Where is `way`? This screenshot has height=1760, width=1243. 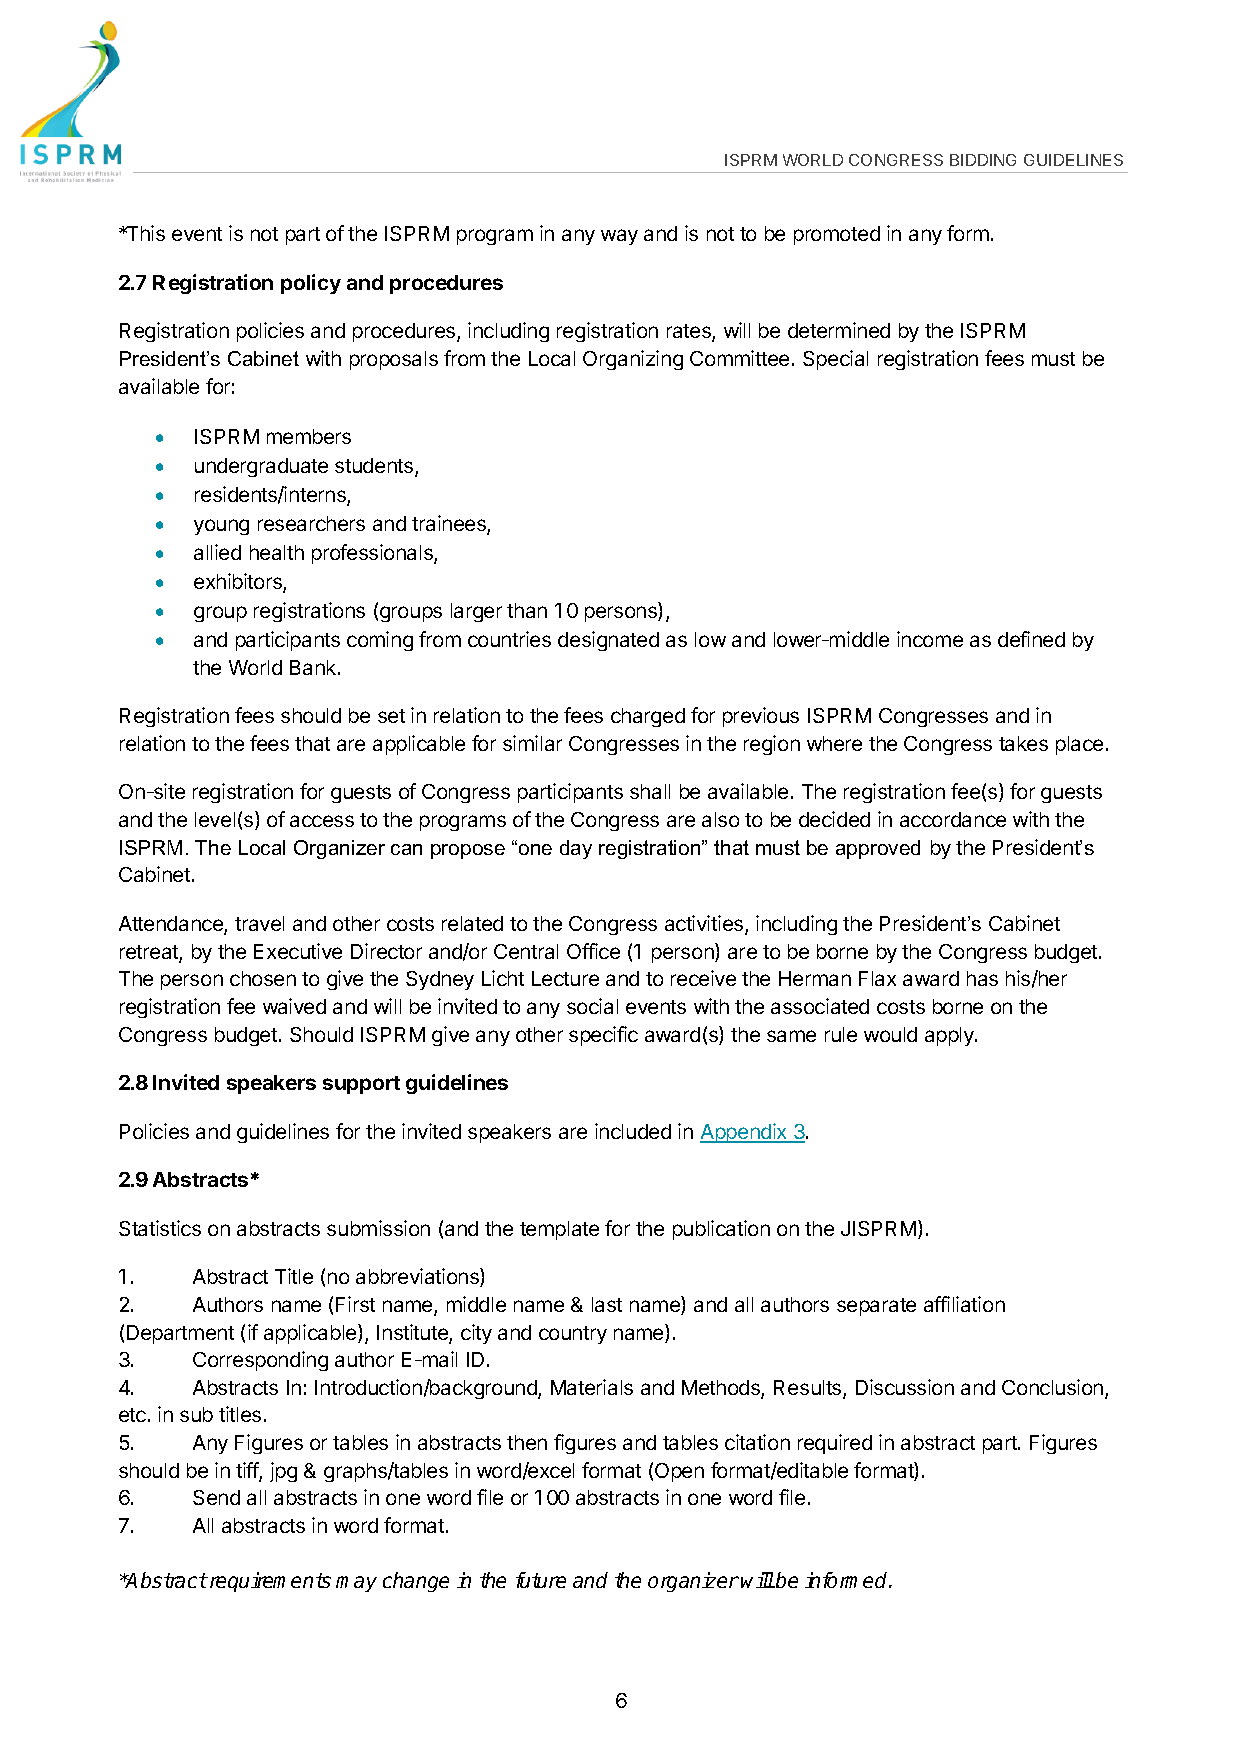 way is located at coordinates (619, 237).
